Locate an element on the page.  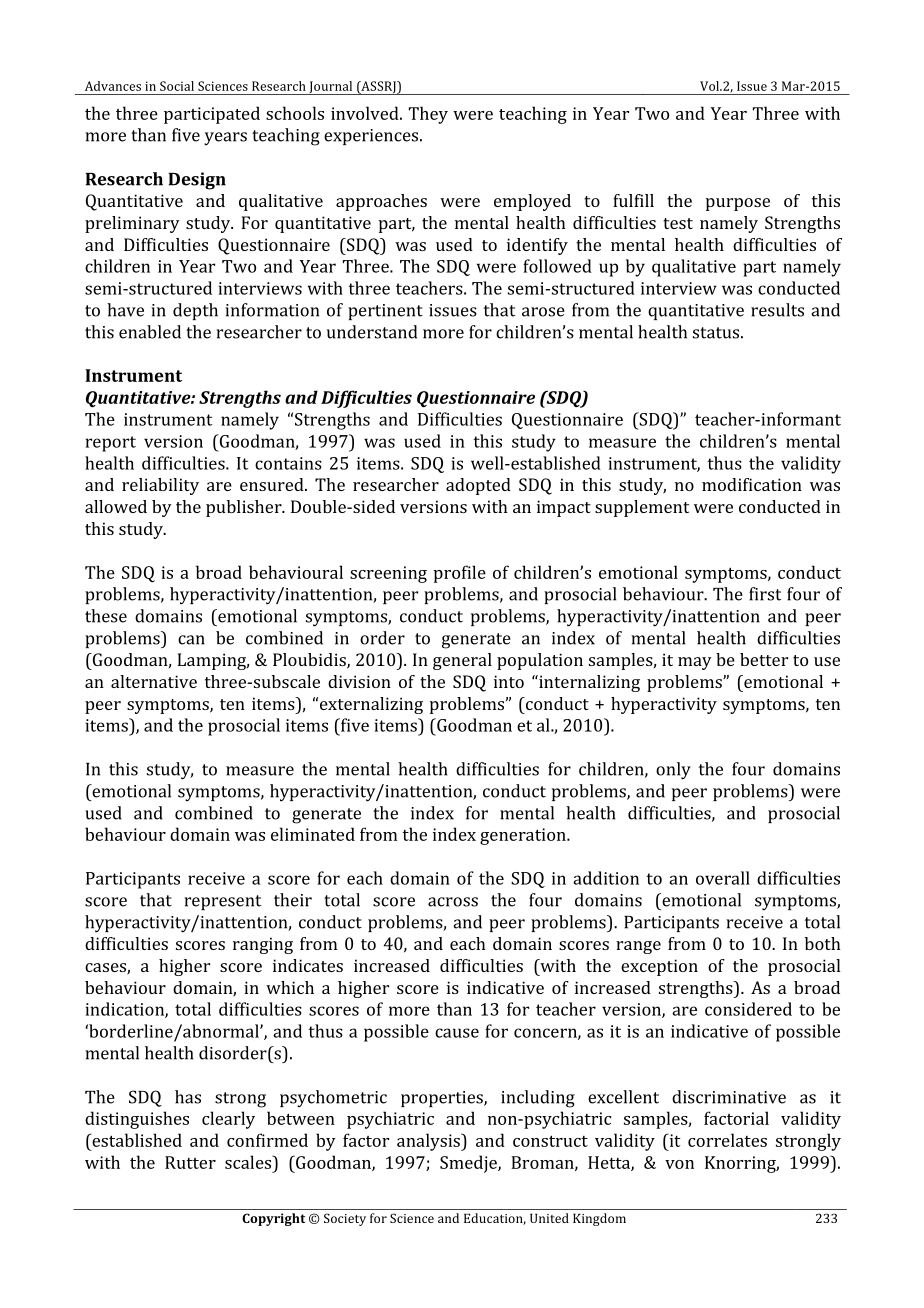
internalizing is located at coordinates (588, 683).
